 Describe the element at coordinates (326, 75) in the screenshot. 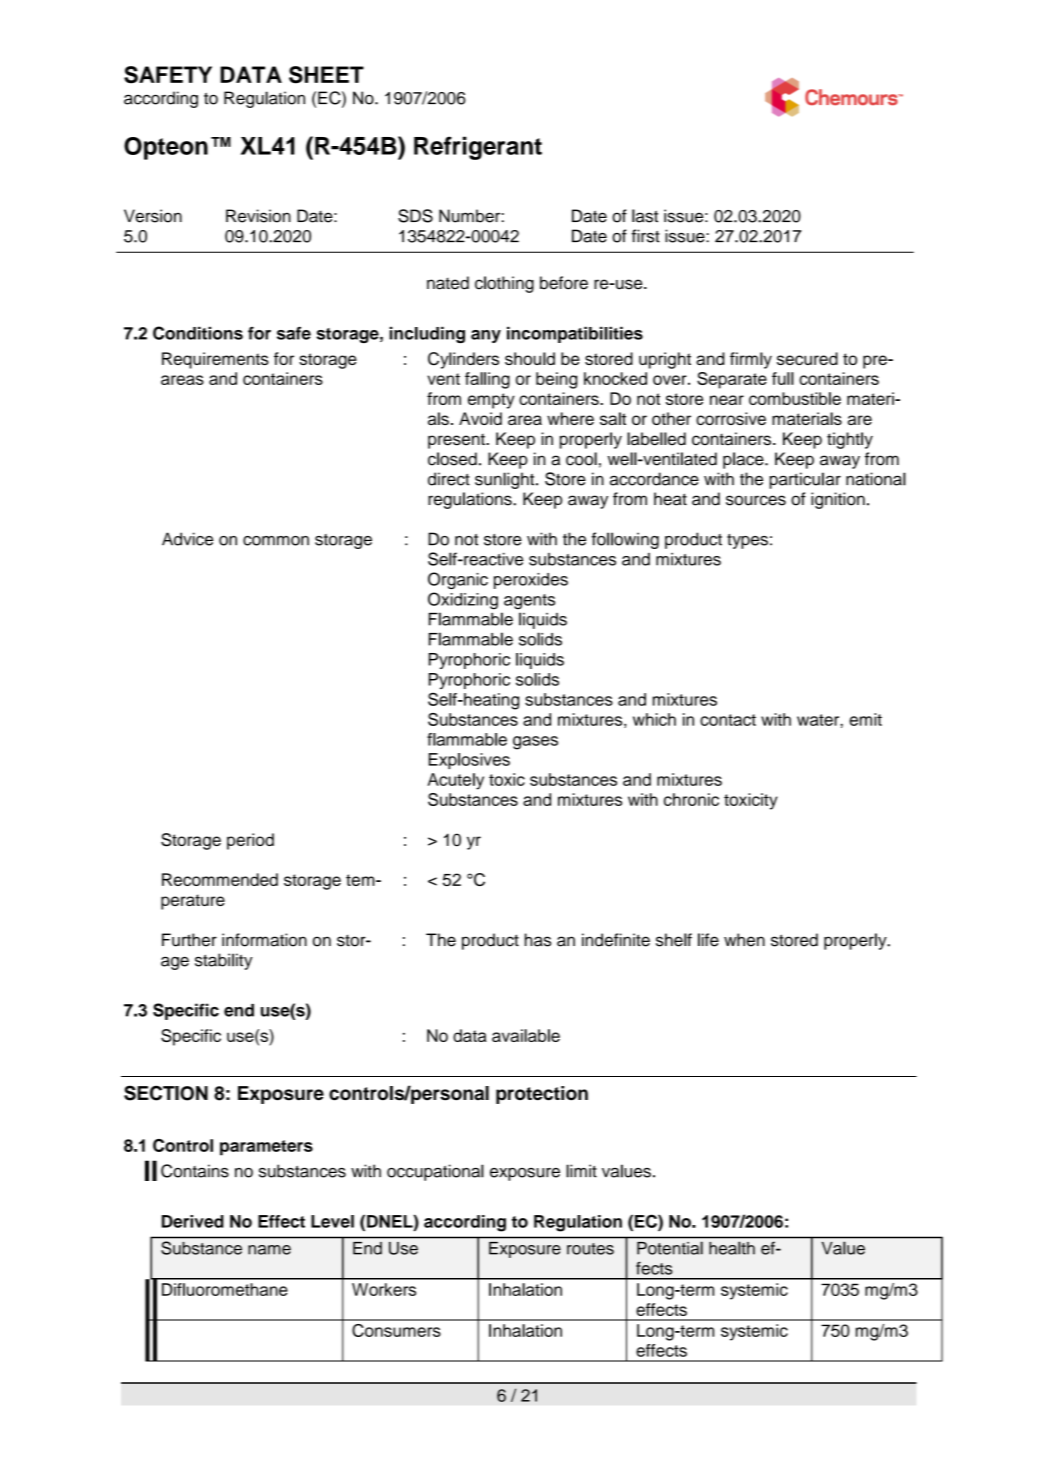

I see `SHEET` at that location.
